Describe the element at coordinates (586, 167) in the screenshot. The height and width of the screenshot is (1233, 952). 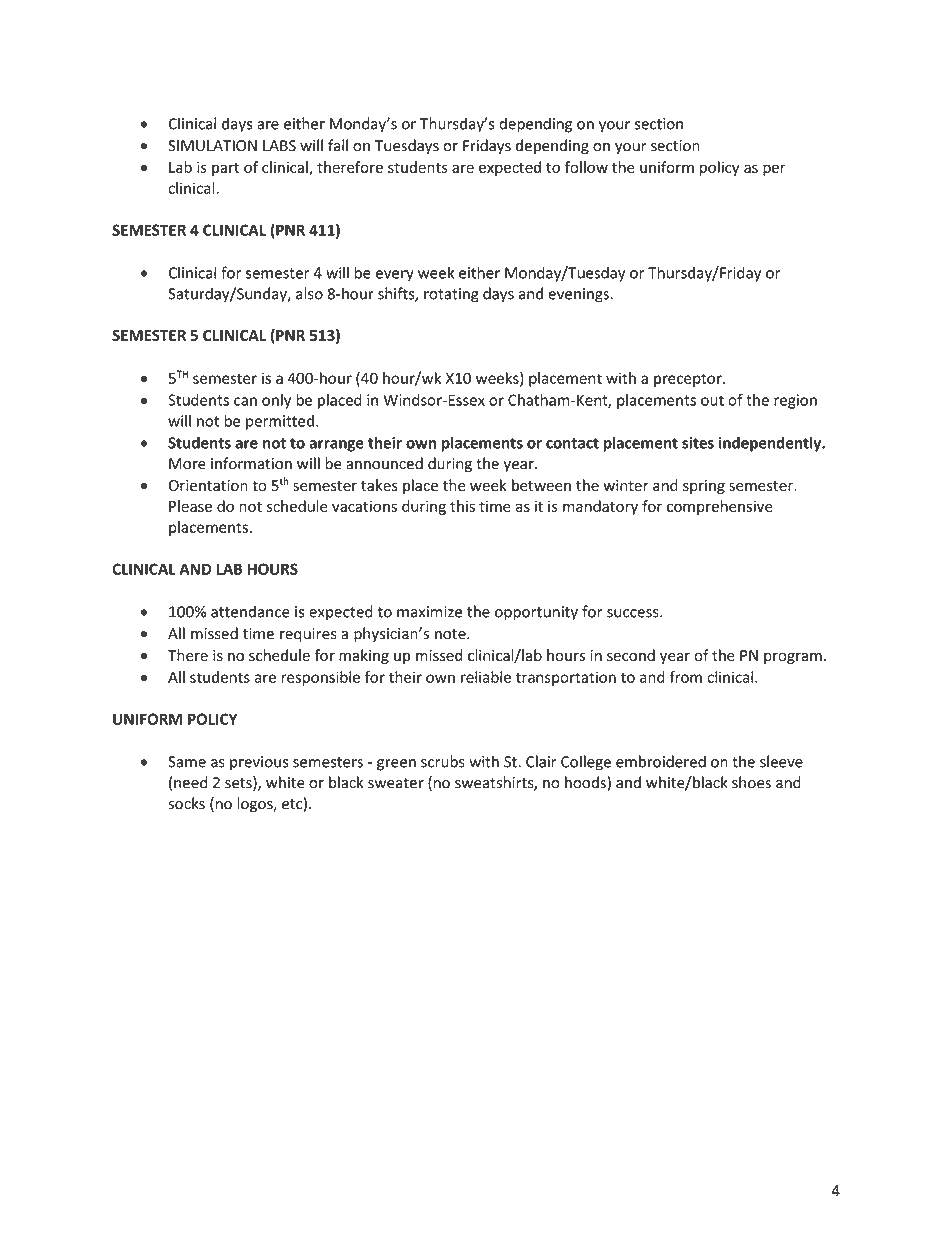
I see `follow` at that location.
